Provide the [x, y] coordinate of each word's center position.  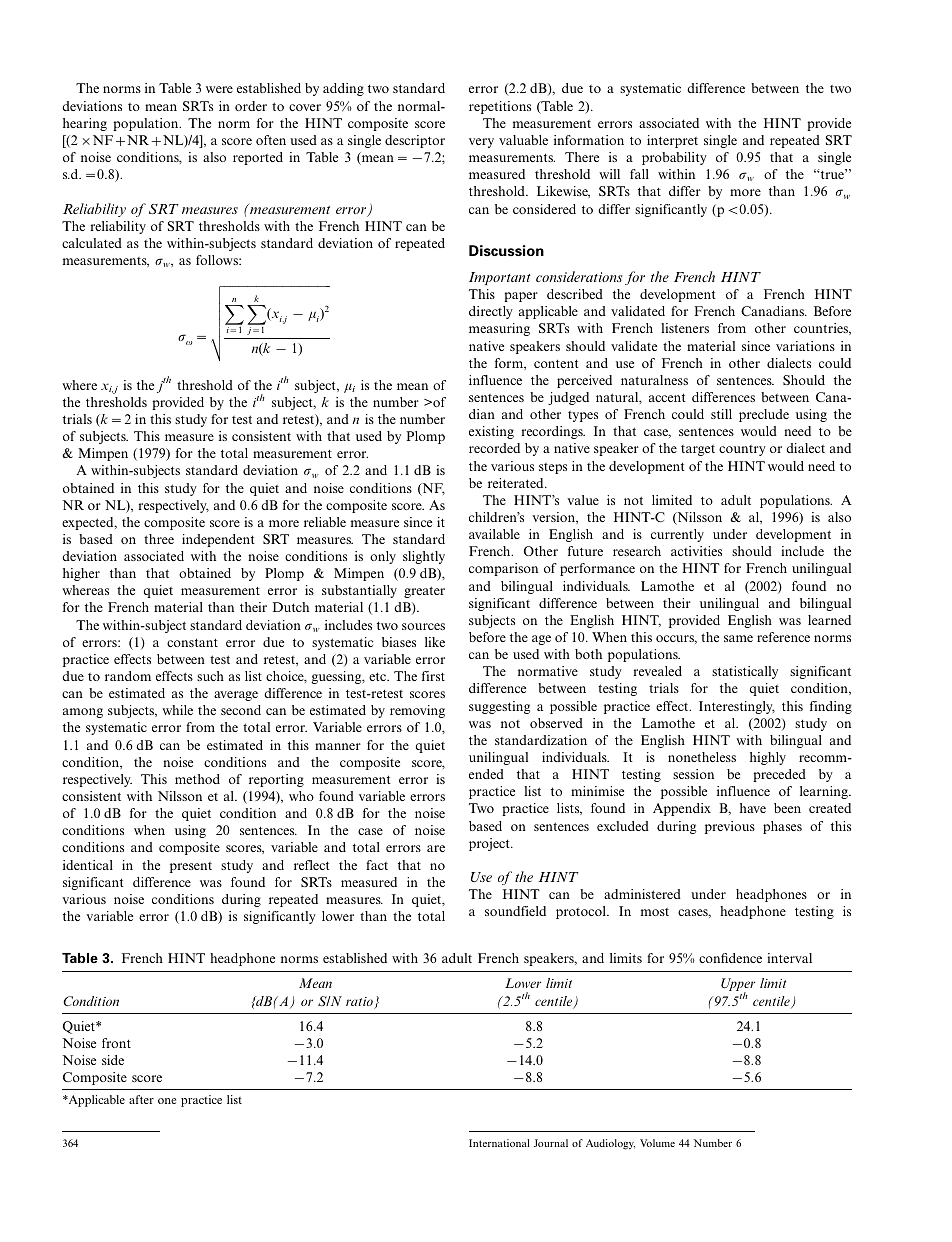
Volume [657, 1143]
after [141, 1099]
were [219, 89]
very [481, 143]
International [499, 1143]
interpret [672, 141]
